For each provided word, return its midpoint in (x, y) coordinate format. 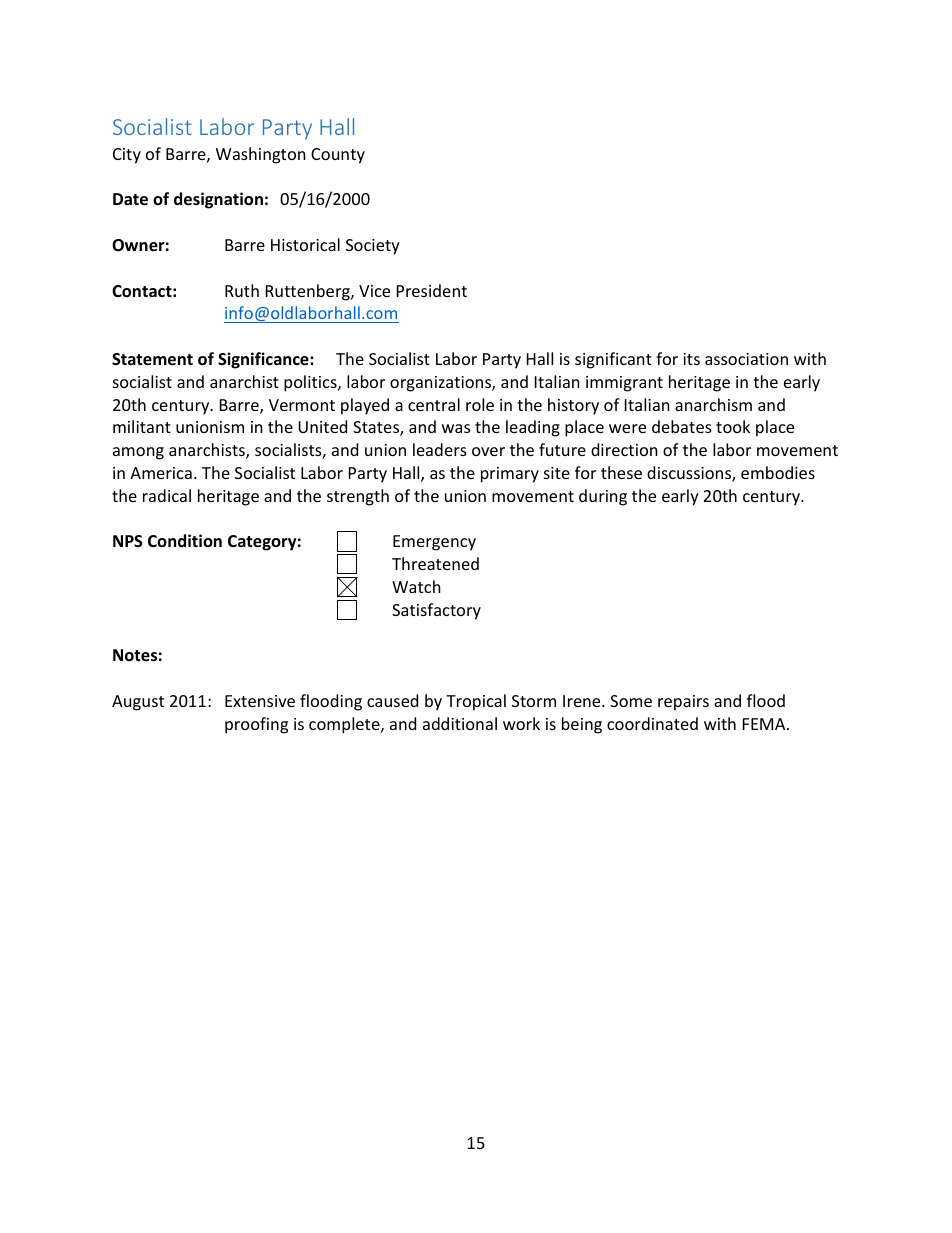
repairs (683, 703)
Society (373, 247)
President (432, 290)
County (338, 156)
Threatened (435, 563)
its (691, 359)
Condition (185, 540)
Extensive (260, 701)
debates (682, 426)
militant (142, 426)
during (603, 497)
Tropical (476, 702)
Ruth (242, 290)
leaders (440, 449)
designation (218, 200)
